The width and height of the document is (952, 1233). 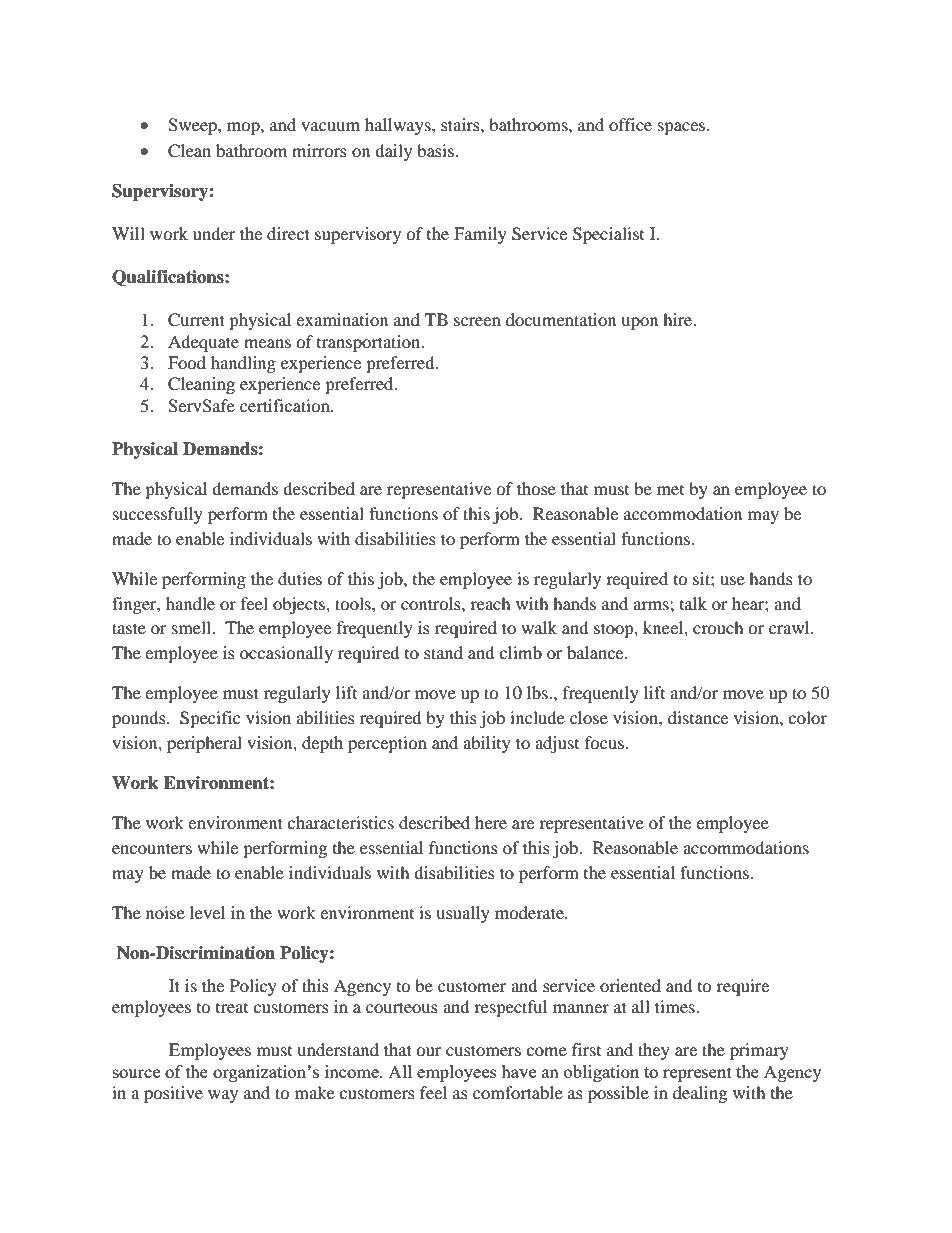 What do you see at coordinates (518, 1071) in the document?
I see `have` at bounding box center [518, 1071].
